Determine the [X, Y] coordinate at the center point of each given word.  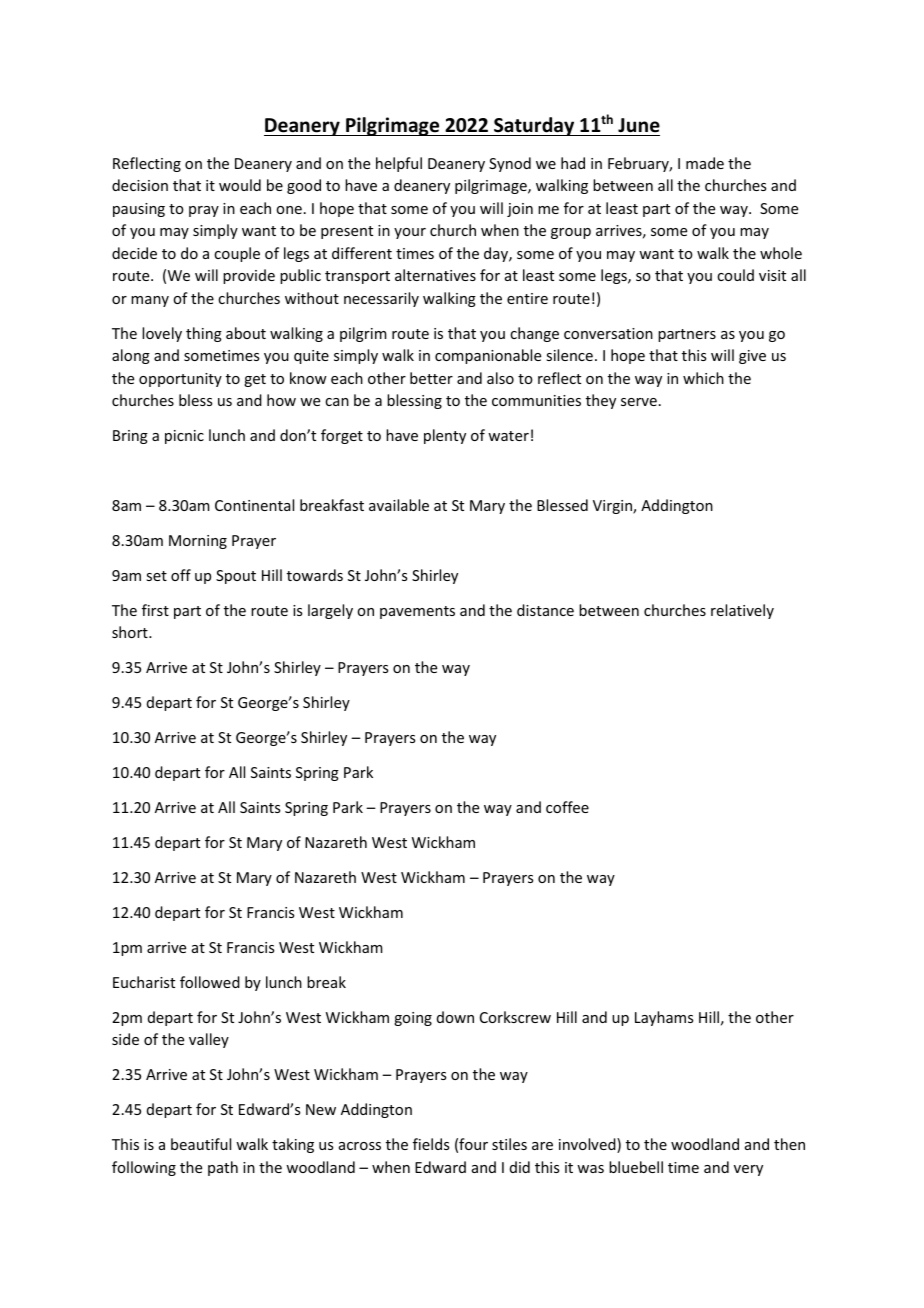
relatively [742, 611]
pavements [417, 612]
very [748, 1170]
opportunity [180, 380]
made [705, 163]
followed [210, 982]
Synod [510, 164]
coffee [567, 807]
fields [431, 1144]
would [240, 185]
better [431, 378]
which [703, 378]
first [155, 610]
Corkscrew [515, 1017]
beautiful [201, 1144]
